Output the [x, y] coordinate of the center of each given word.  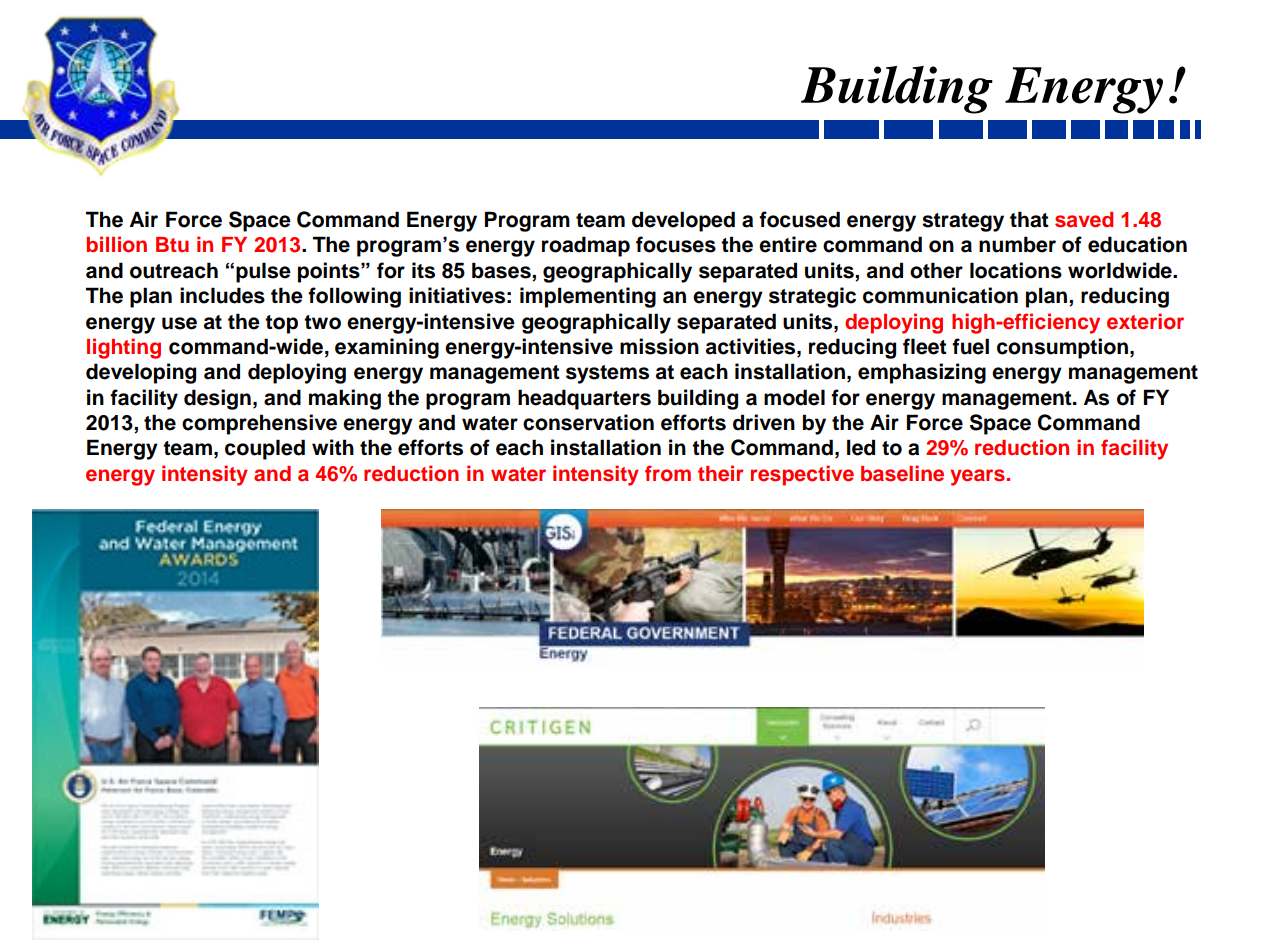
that [1029, 219]
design [217, 399]
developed [683, 221]
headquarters [584, 399]
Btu [172, 244]
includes [222, 295]
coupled [265, 449]
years [977, 477]
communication [940, 295]
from [668, 473]
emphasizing [922, 373]
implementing [588, 297]
